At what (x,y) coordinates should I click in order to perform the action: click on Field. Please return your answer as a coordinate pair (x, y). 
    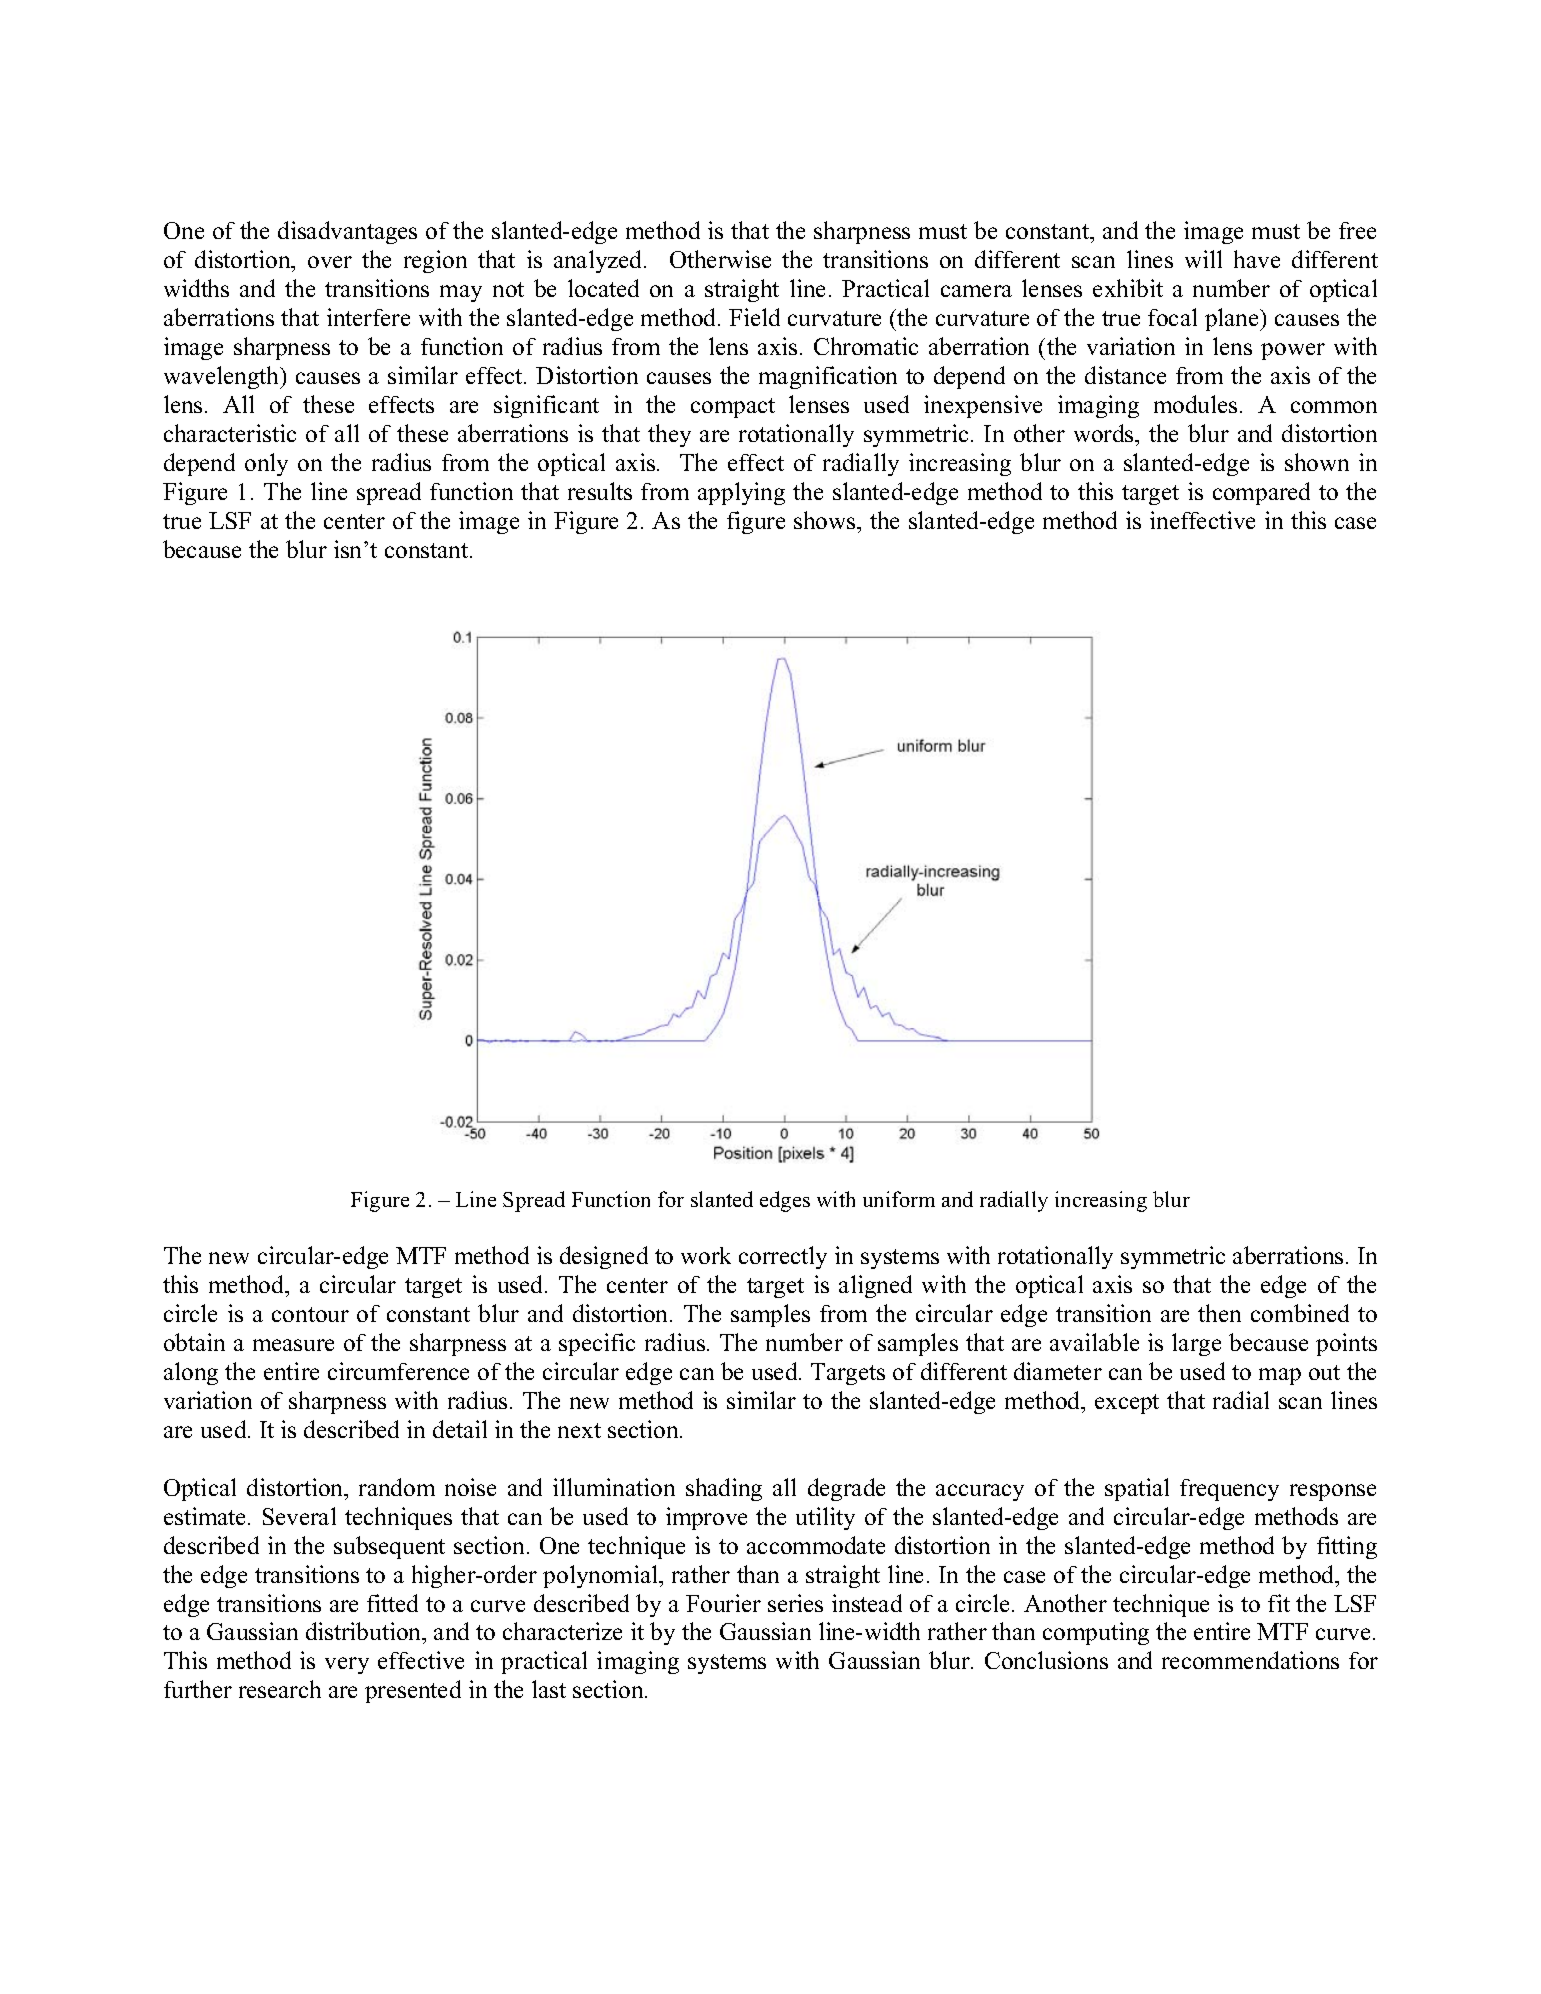
    Looking at the image, I should click on (754, 317).
